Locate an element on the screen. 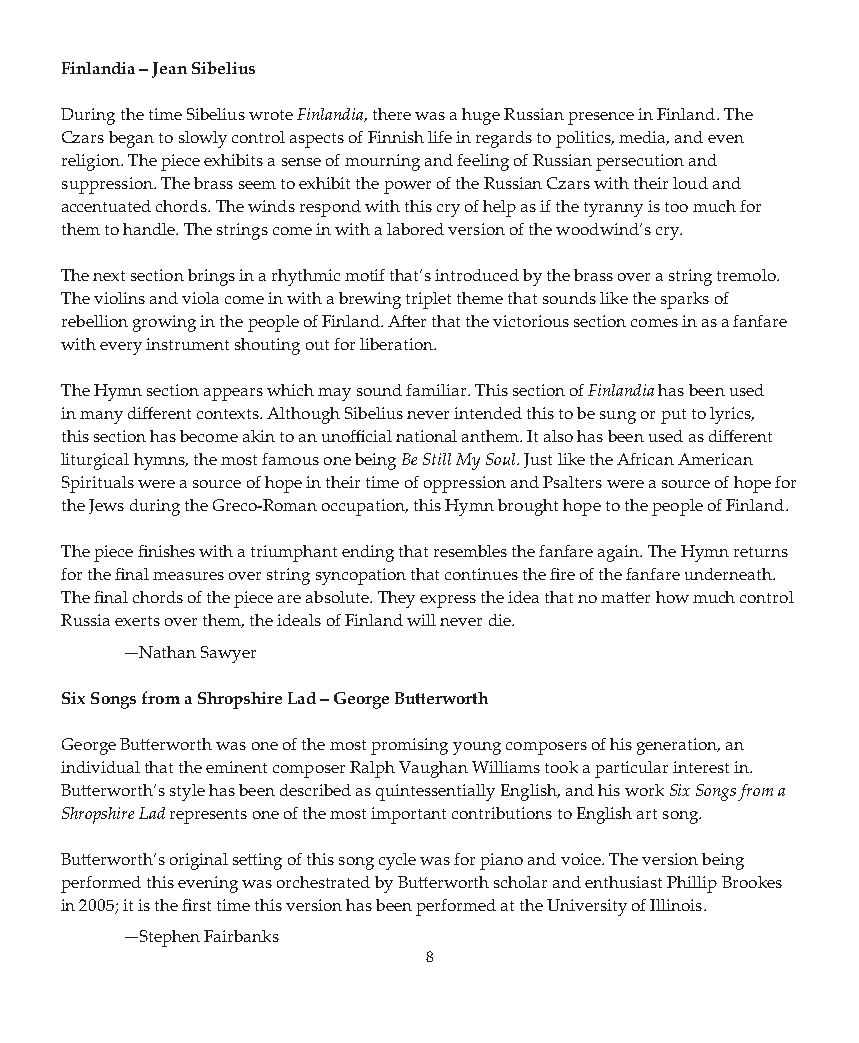  national is located at coordinates (426, 436).
